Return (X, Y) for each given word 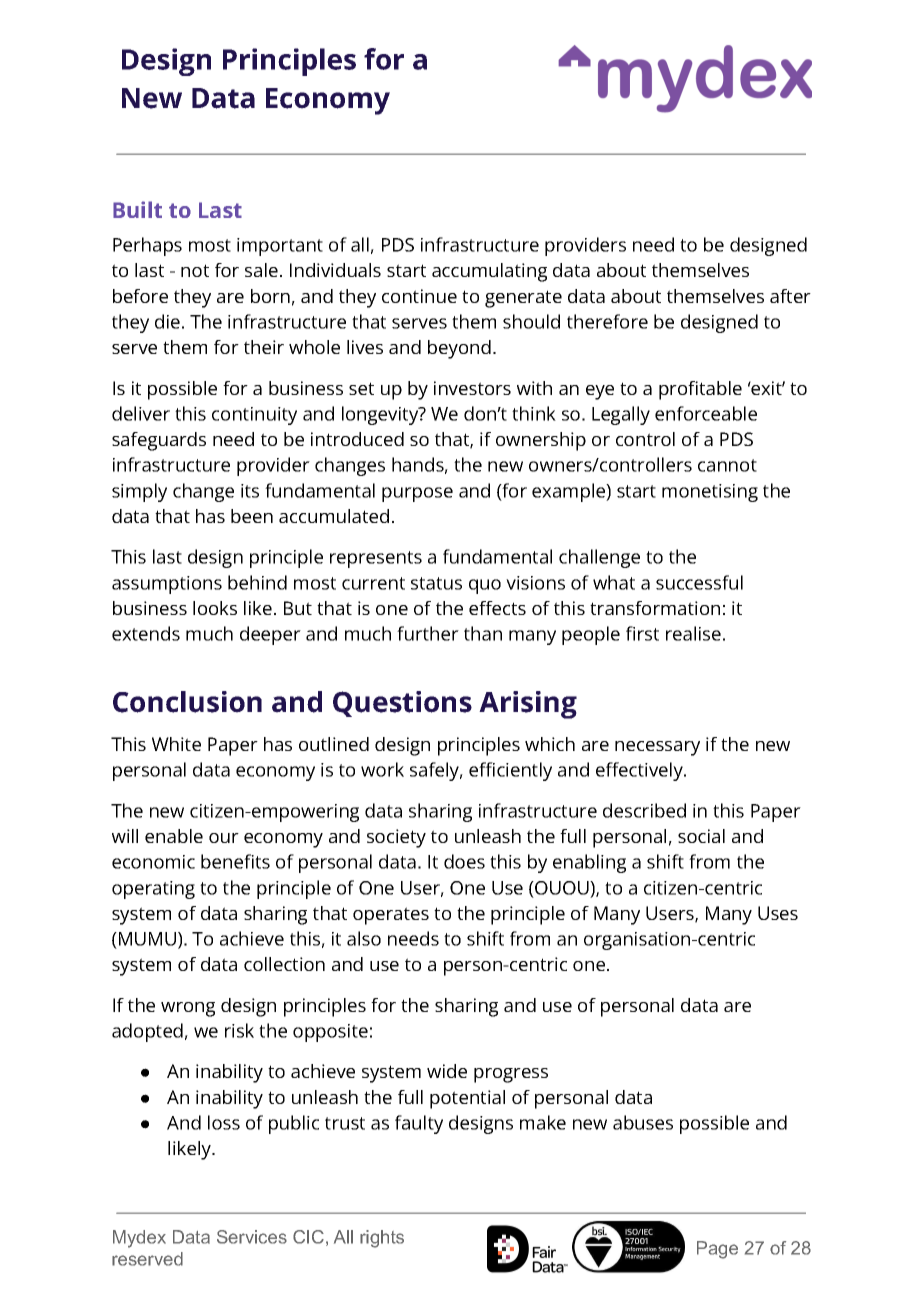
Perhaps (147, 246)
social (701, 836)
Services (252, 1237)
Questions (402, 704)
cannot (727, 465)
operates (391, 916)
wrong (188, 1009)
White (176, 744)
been (252, 516)
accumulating (489, 272)
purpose (417, 494)
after (790, 296)
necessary (657, 748)
